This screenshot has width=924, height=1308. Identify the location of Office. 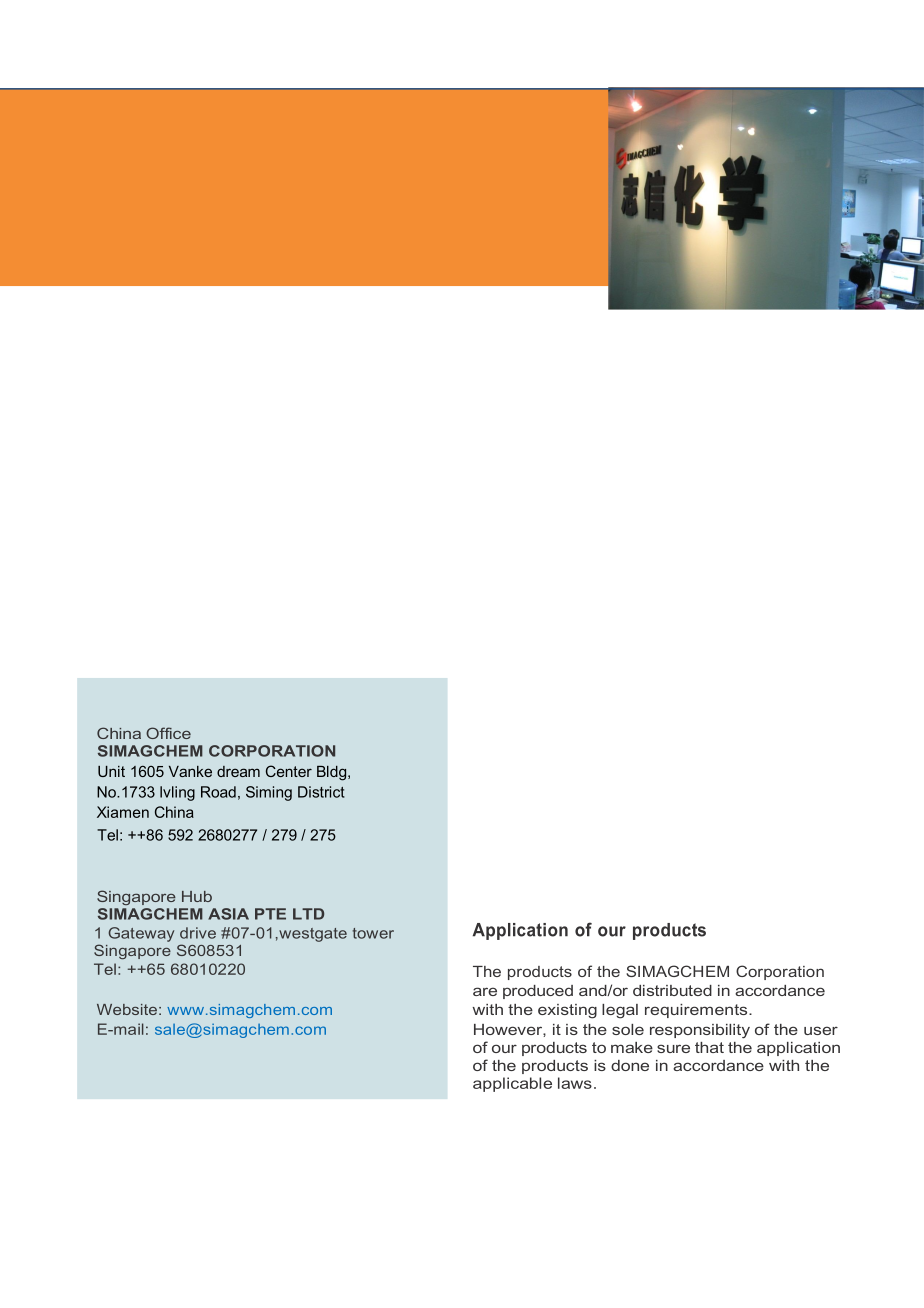
(168, 733).
